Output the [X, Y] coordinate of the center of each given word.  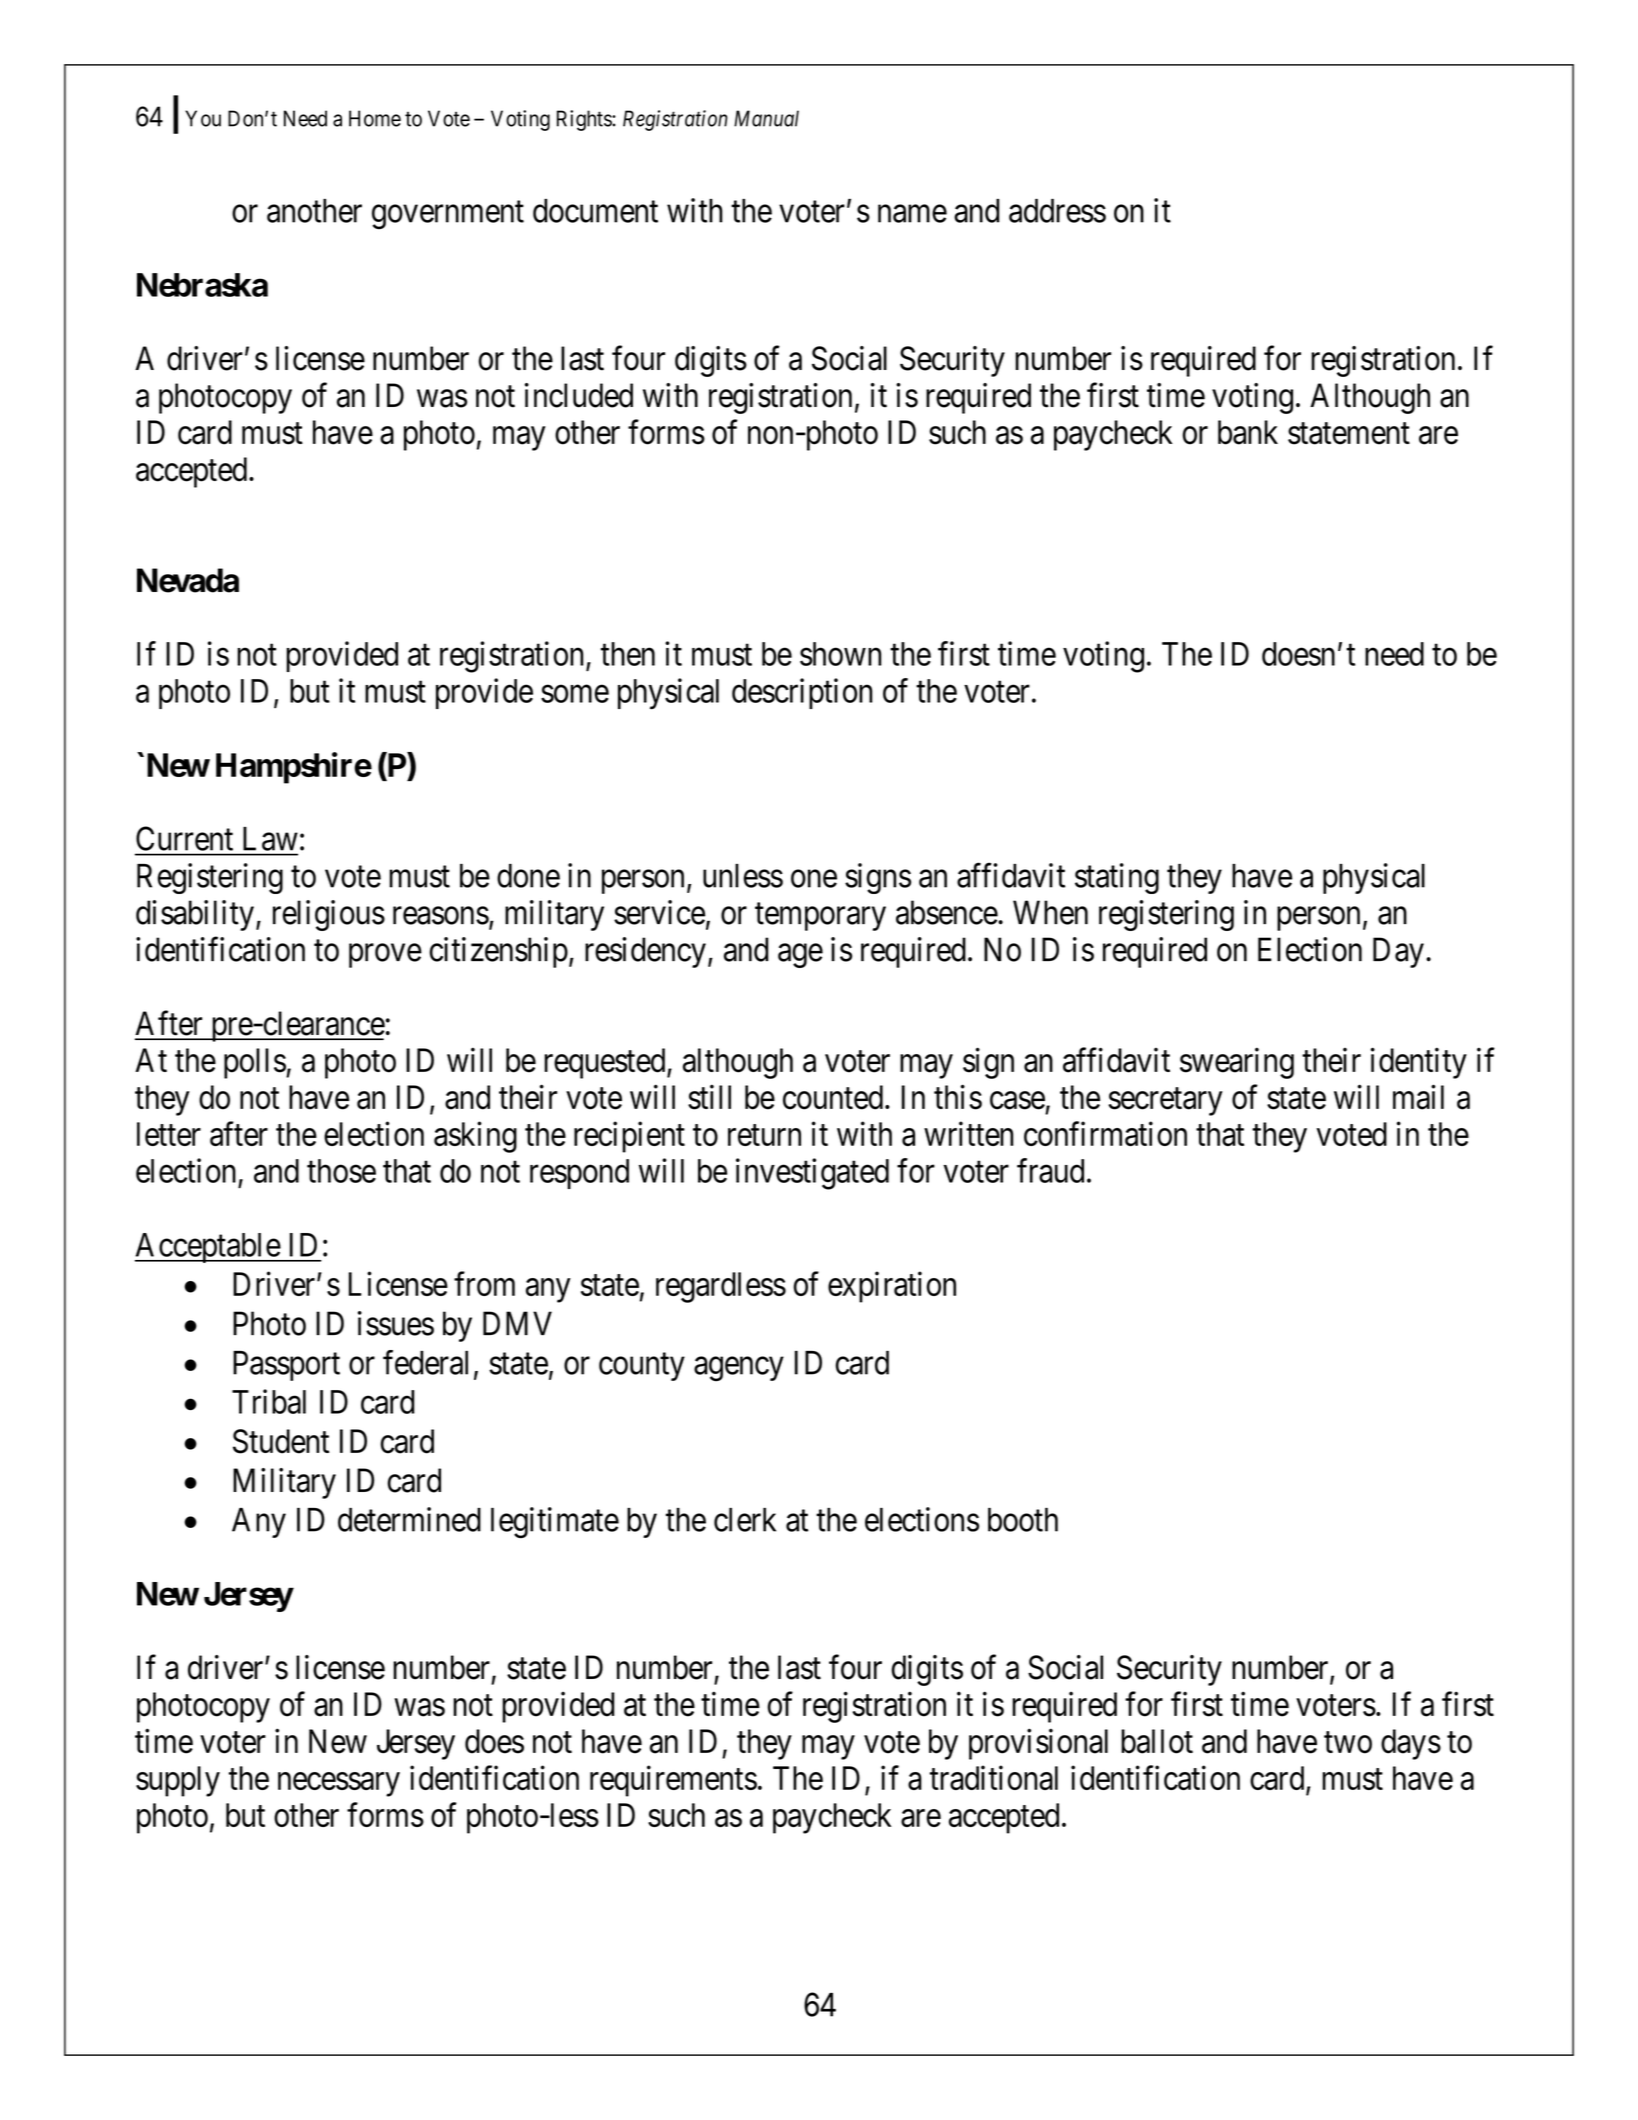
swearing [1237, 1063]
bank [1248, 432]
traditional [994, 1777]
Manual [766, 118]
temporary [820, 917]
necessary [339, 1785]
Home [375, 118]
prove [385, 956]
